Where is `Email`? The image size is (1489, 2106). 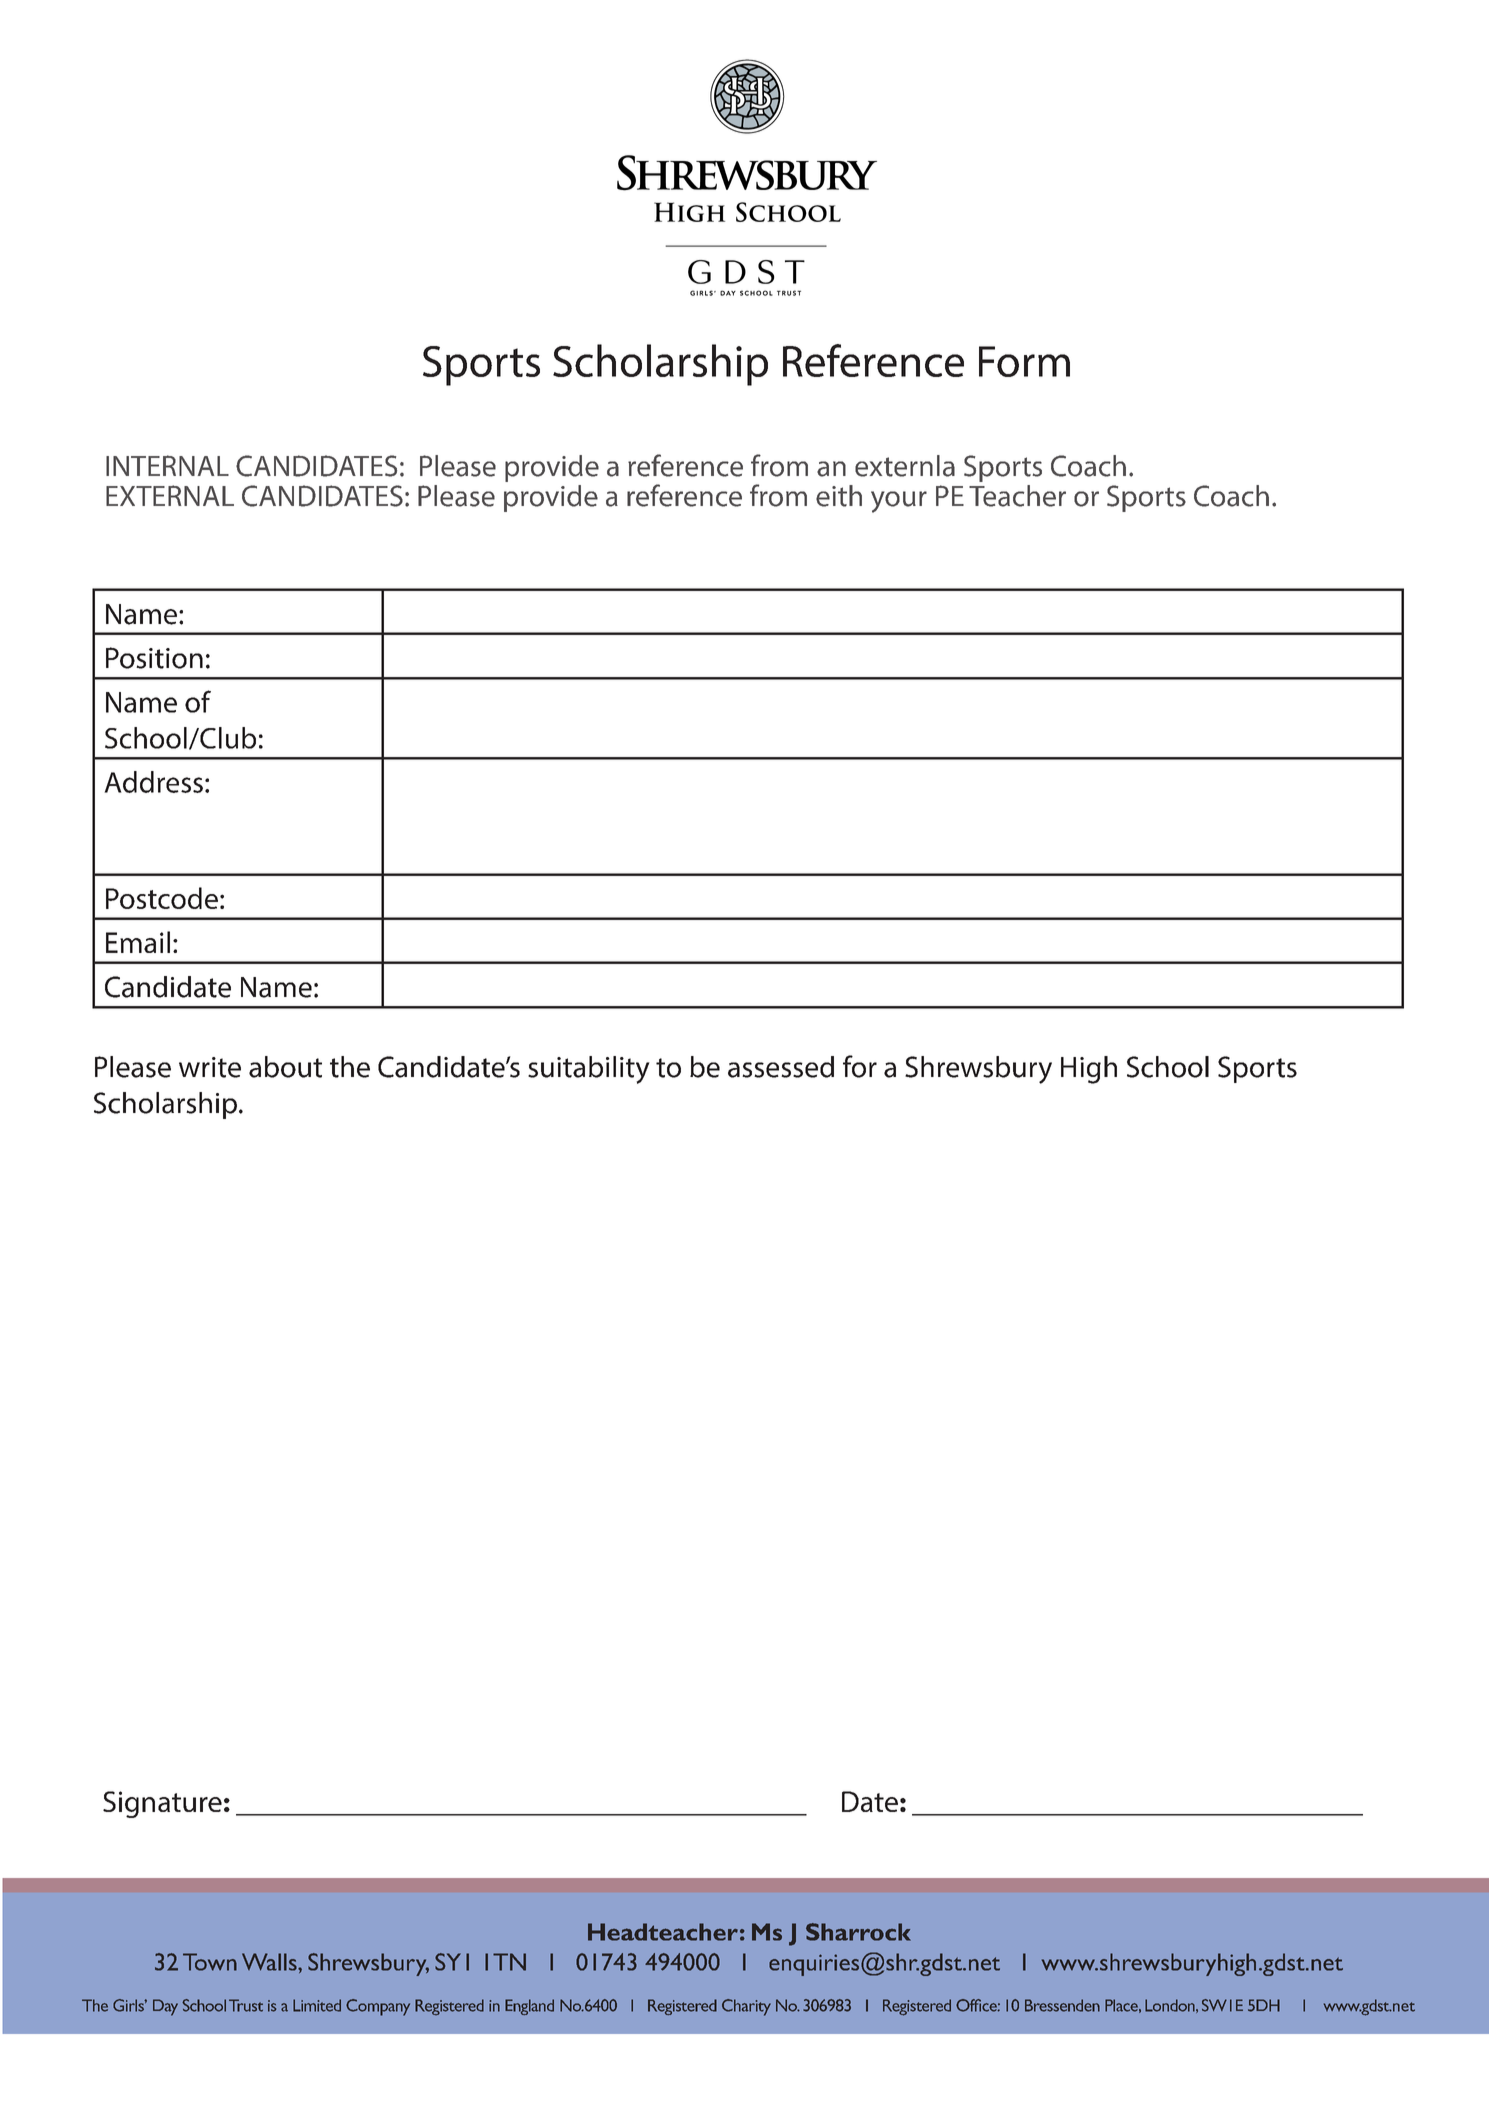
Email is located at coordinates (138, 942).
